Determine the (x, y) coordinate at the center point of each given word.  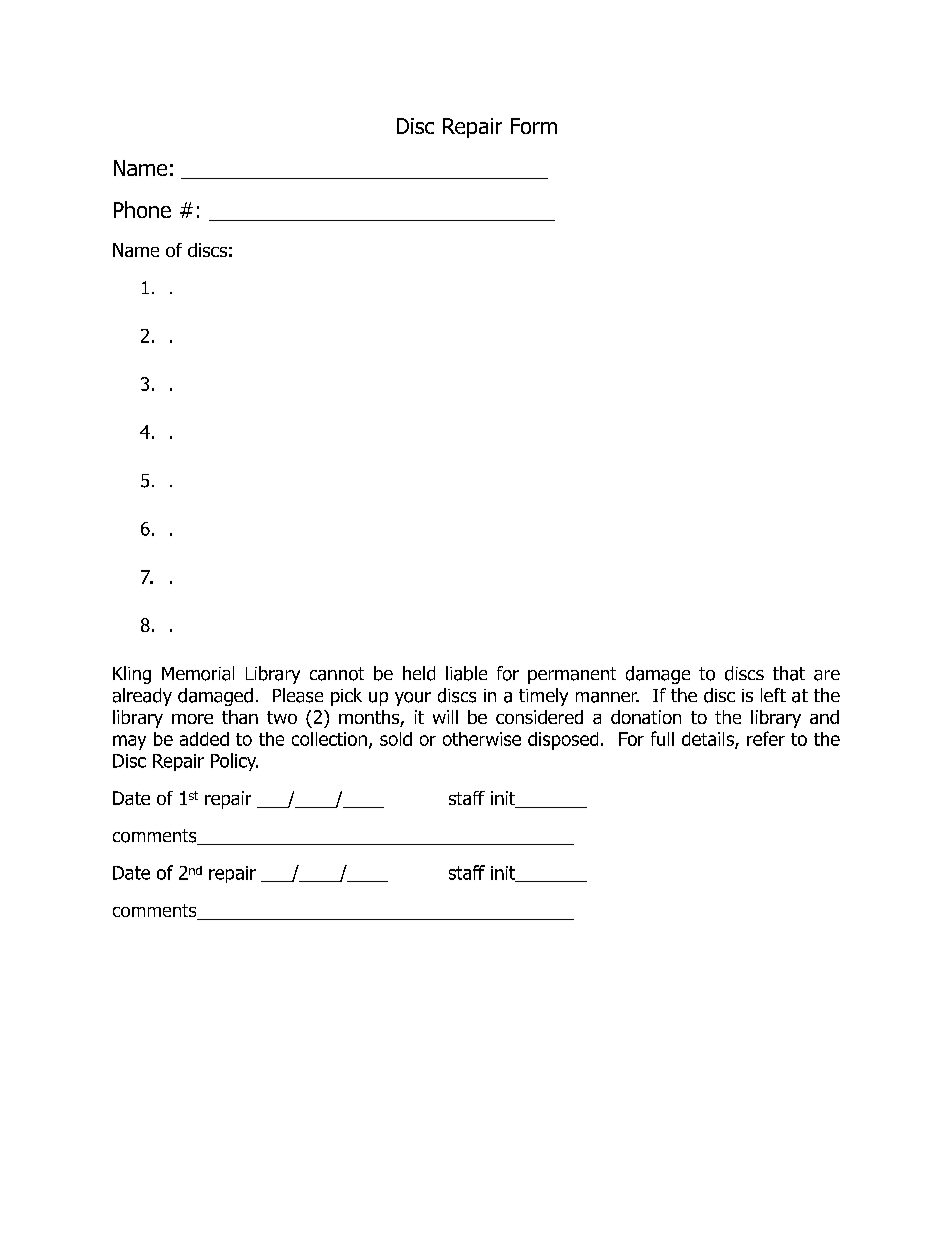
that (789, 673)
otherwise (482, 739)
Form (534, 126)
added (204, 739)
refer (766, 738)
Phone (142, 209)
